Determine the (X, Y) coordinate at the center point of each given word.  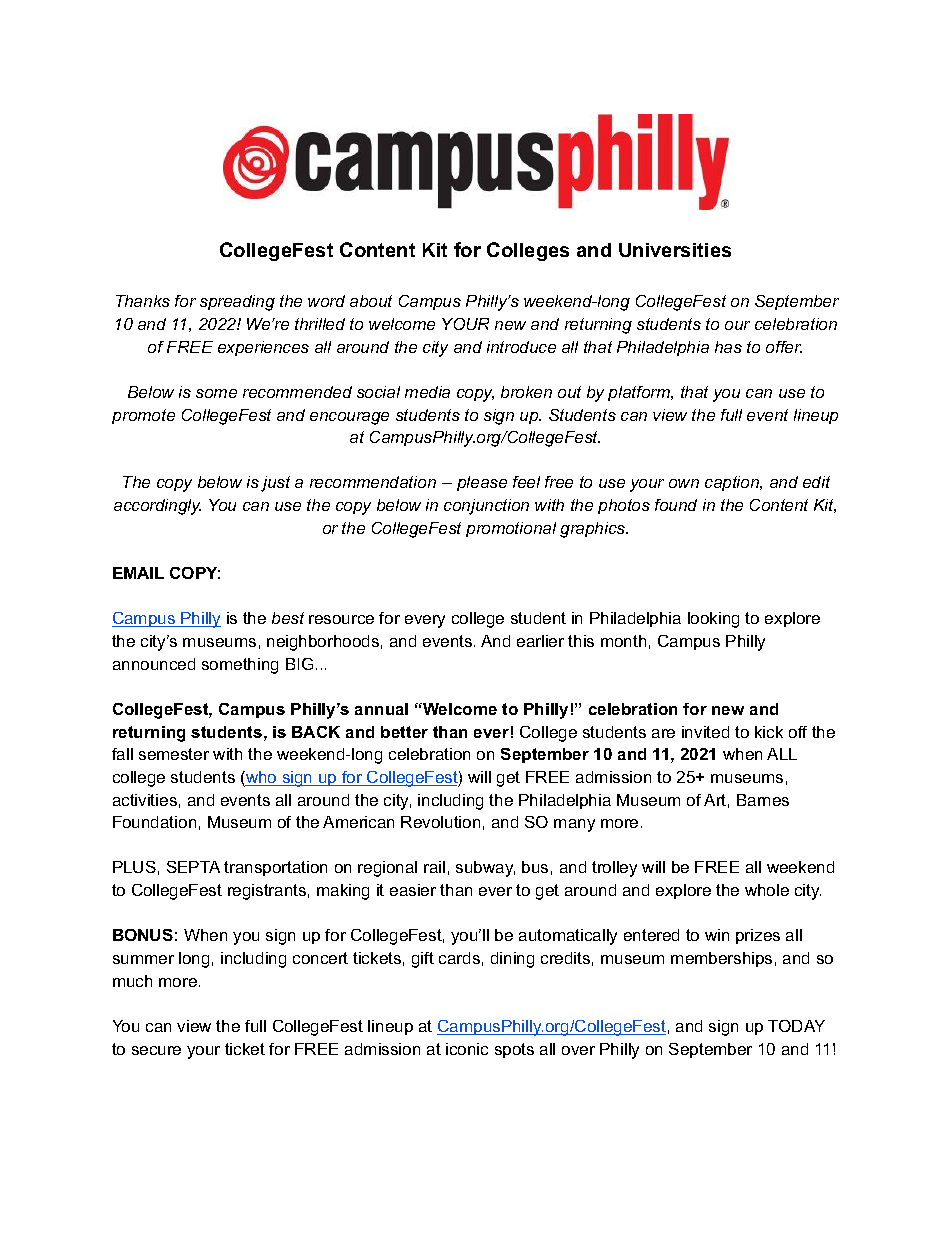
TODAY (796, 1026)
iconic (467, 1049)
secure (156, 1050)
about (371, 301)
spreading (237, 303)
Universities (675, 250)
